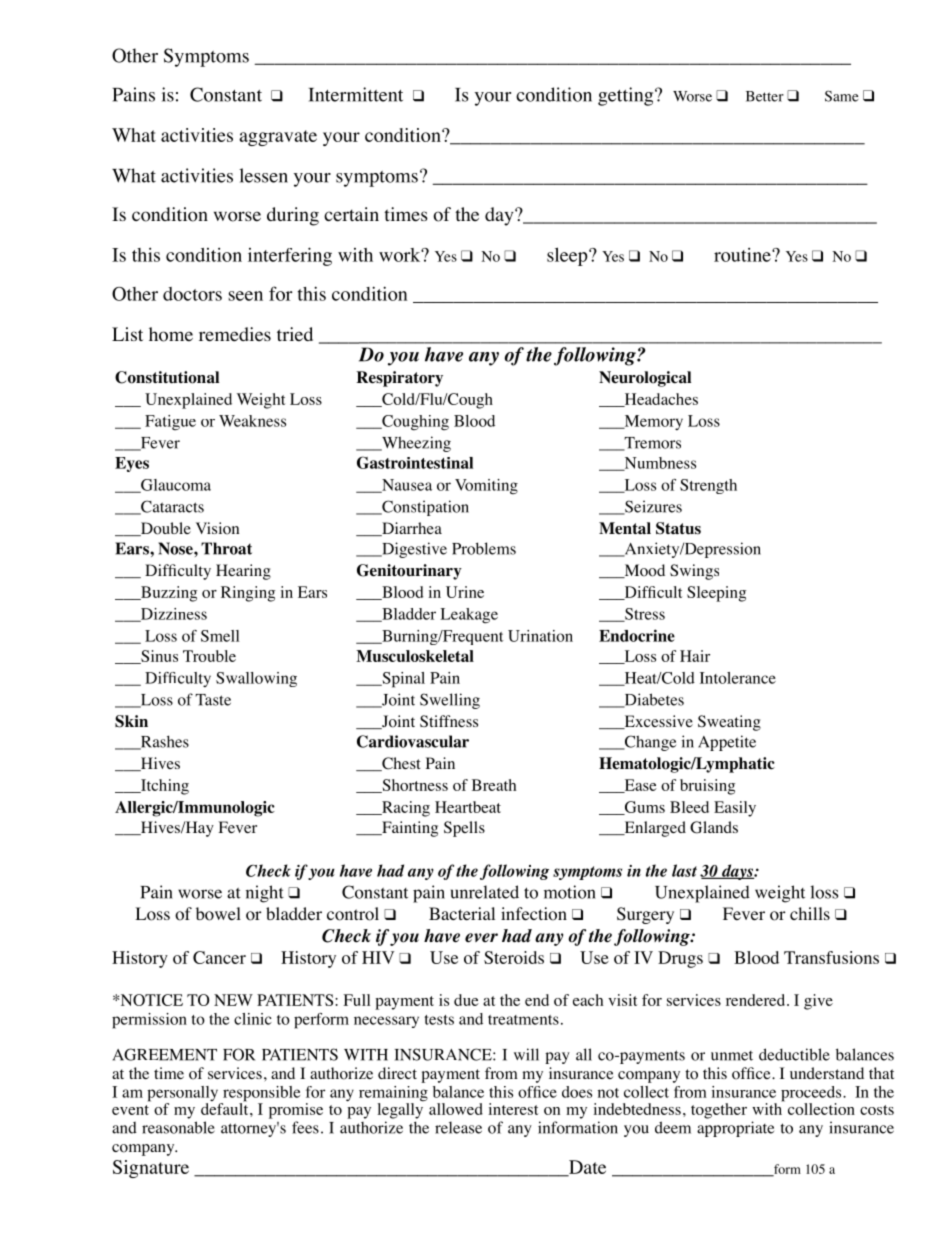 Image resolution: width=952 pixels, height=1233 pixels. Describe the element at coordinates (627, 96) in the image. I see `getting` at that location.
